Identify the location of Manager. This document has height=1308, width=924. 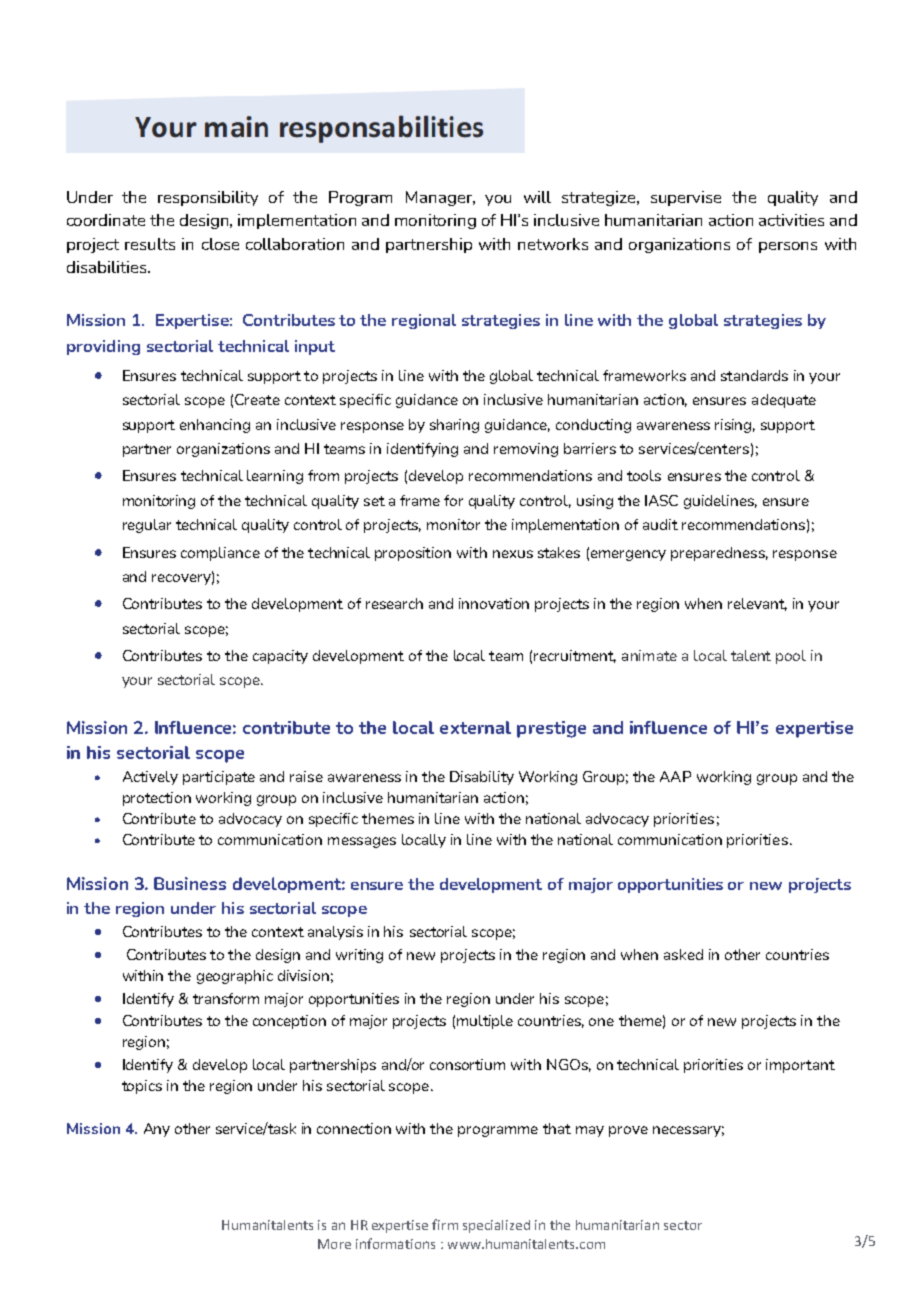
(440, 198).
